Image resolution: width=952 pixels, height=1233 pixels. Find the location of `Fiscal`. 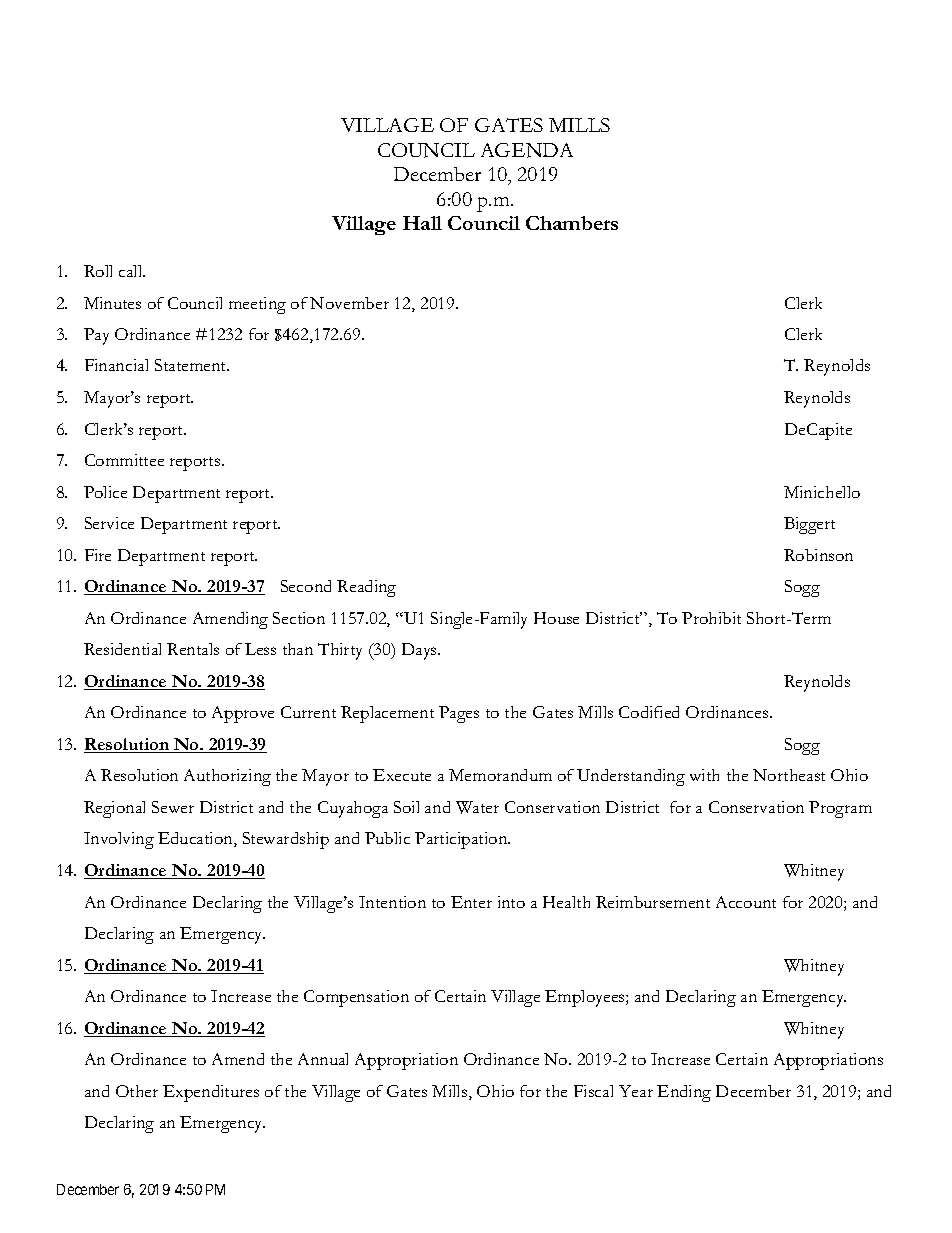

Fiscal is located at coordinates (593, 1091).
